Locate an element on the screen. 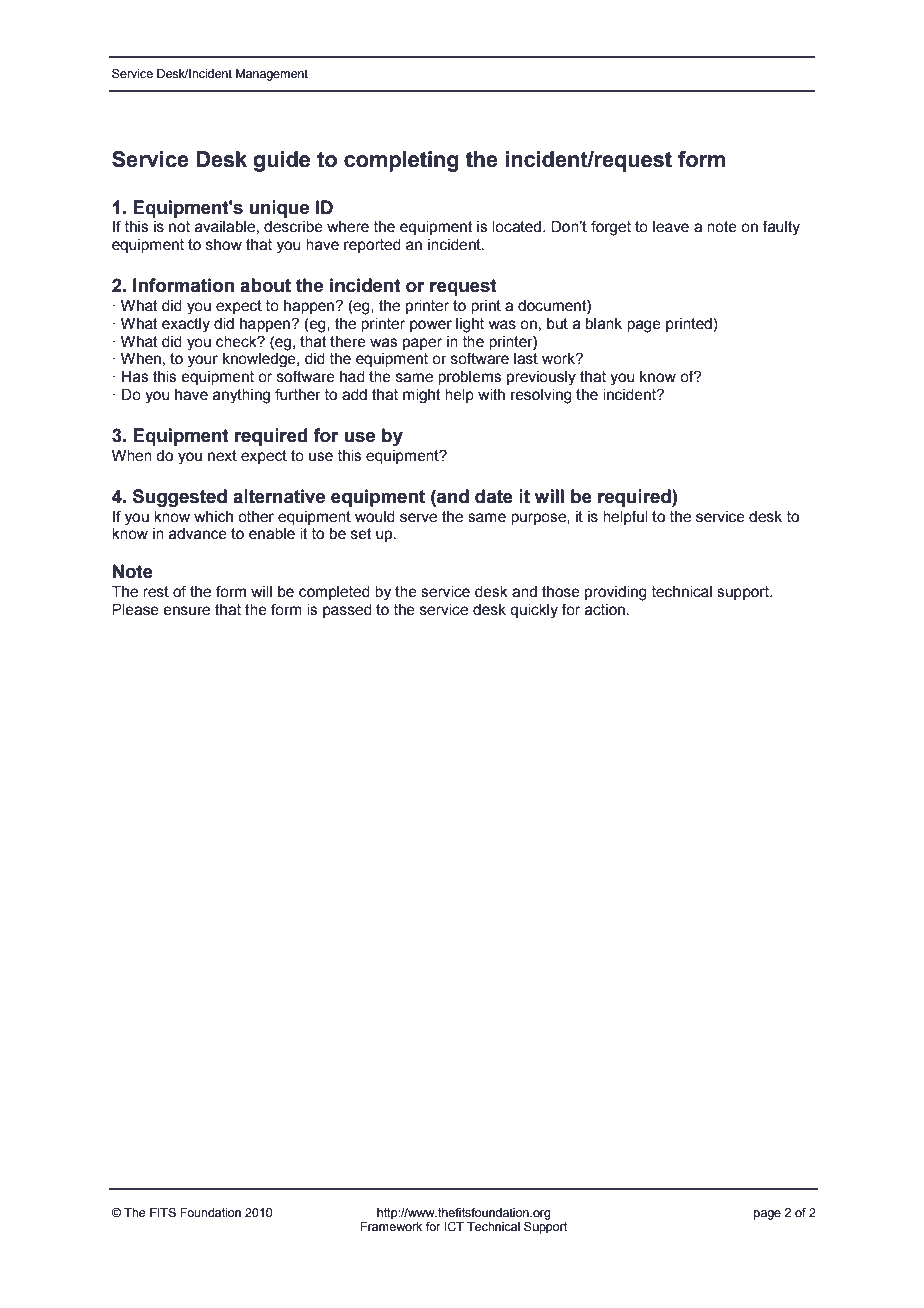 The width and height of the screenshot is (924, 1308). completing is located at coordinates (401, 161).
